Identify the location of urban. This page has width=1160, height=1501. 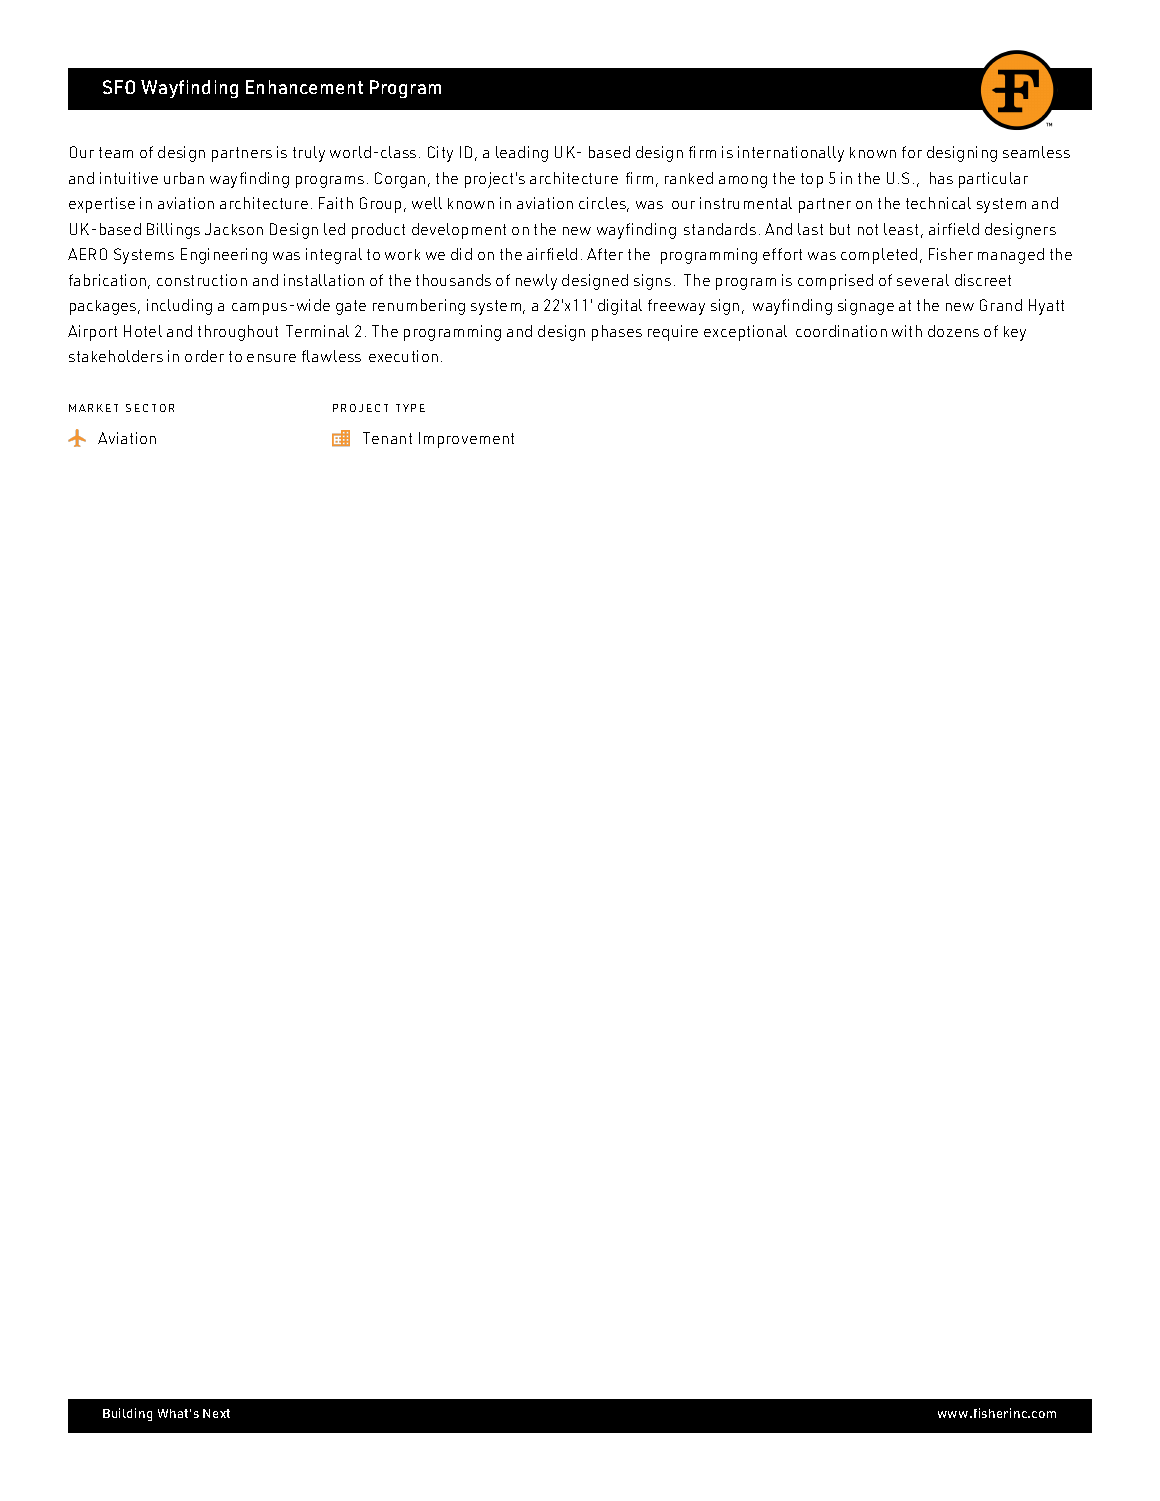
(184, 178).
